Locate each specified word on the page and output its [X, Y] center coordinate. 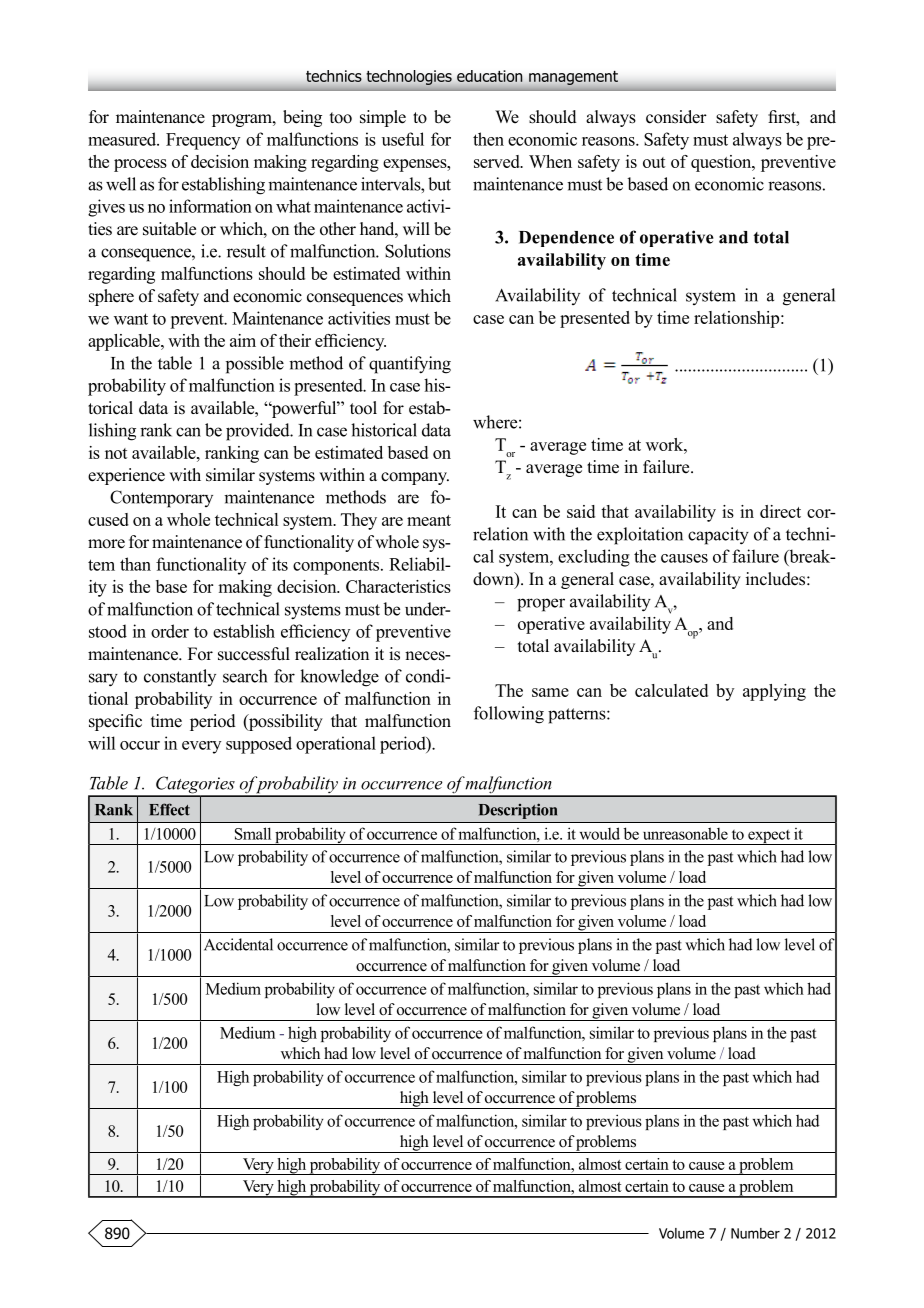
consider [676, 117]
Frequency [203, 141]
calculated [671, 690]
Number [755, 1233]
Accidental [238, 944]
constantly [180, 677]
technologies [409, 77]
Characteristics [398, 586]
